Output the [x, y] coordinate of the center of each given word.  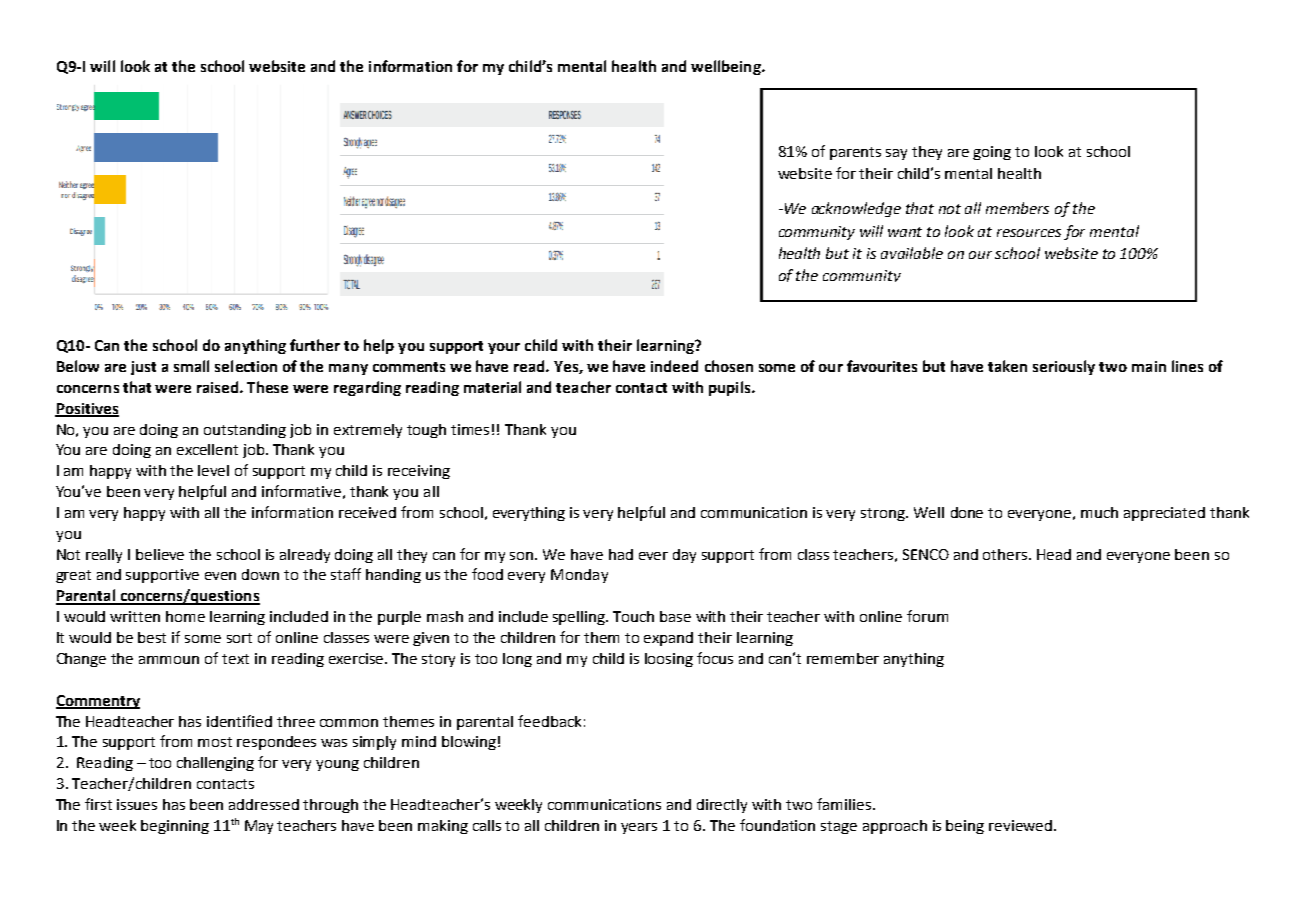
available [912, 253]
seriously [1064, 367]
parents [855, 153]
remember [843, 658]
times [470, 429]
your [504, 348]
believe [160, 554]
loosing [669, 660]
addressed [264, 804]
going [992, 153]
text [235, 659]
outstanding [245, 431]
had [621, 554]
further [315, 345]
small [191, 366]
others [1006, 554]
